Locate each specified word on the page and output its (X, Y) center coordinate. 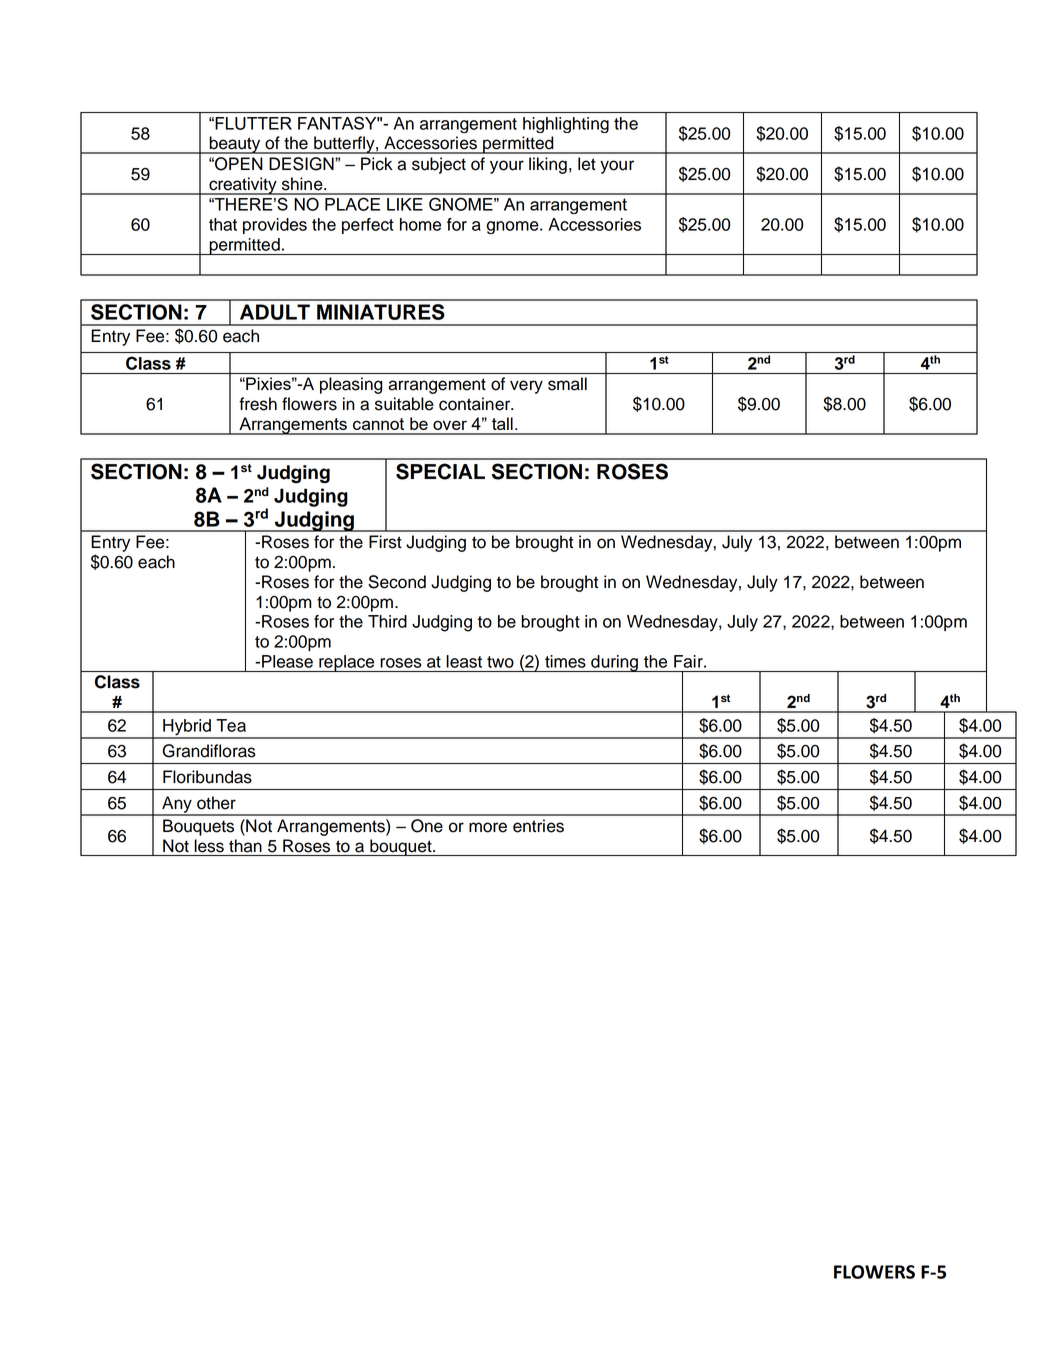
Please (287, 661)
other (216, 803)
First (385, 542)
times (565, 661)
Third (387, 621)
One (427, 826)
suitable (404, 404)
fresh (258, 404)
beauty (235, 145)
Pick (377, 164)
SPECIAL (440, 471)
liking (548, 165)
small (567, 384)
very (526, 387)
